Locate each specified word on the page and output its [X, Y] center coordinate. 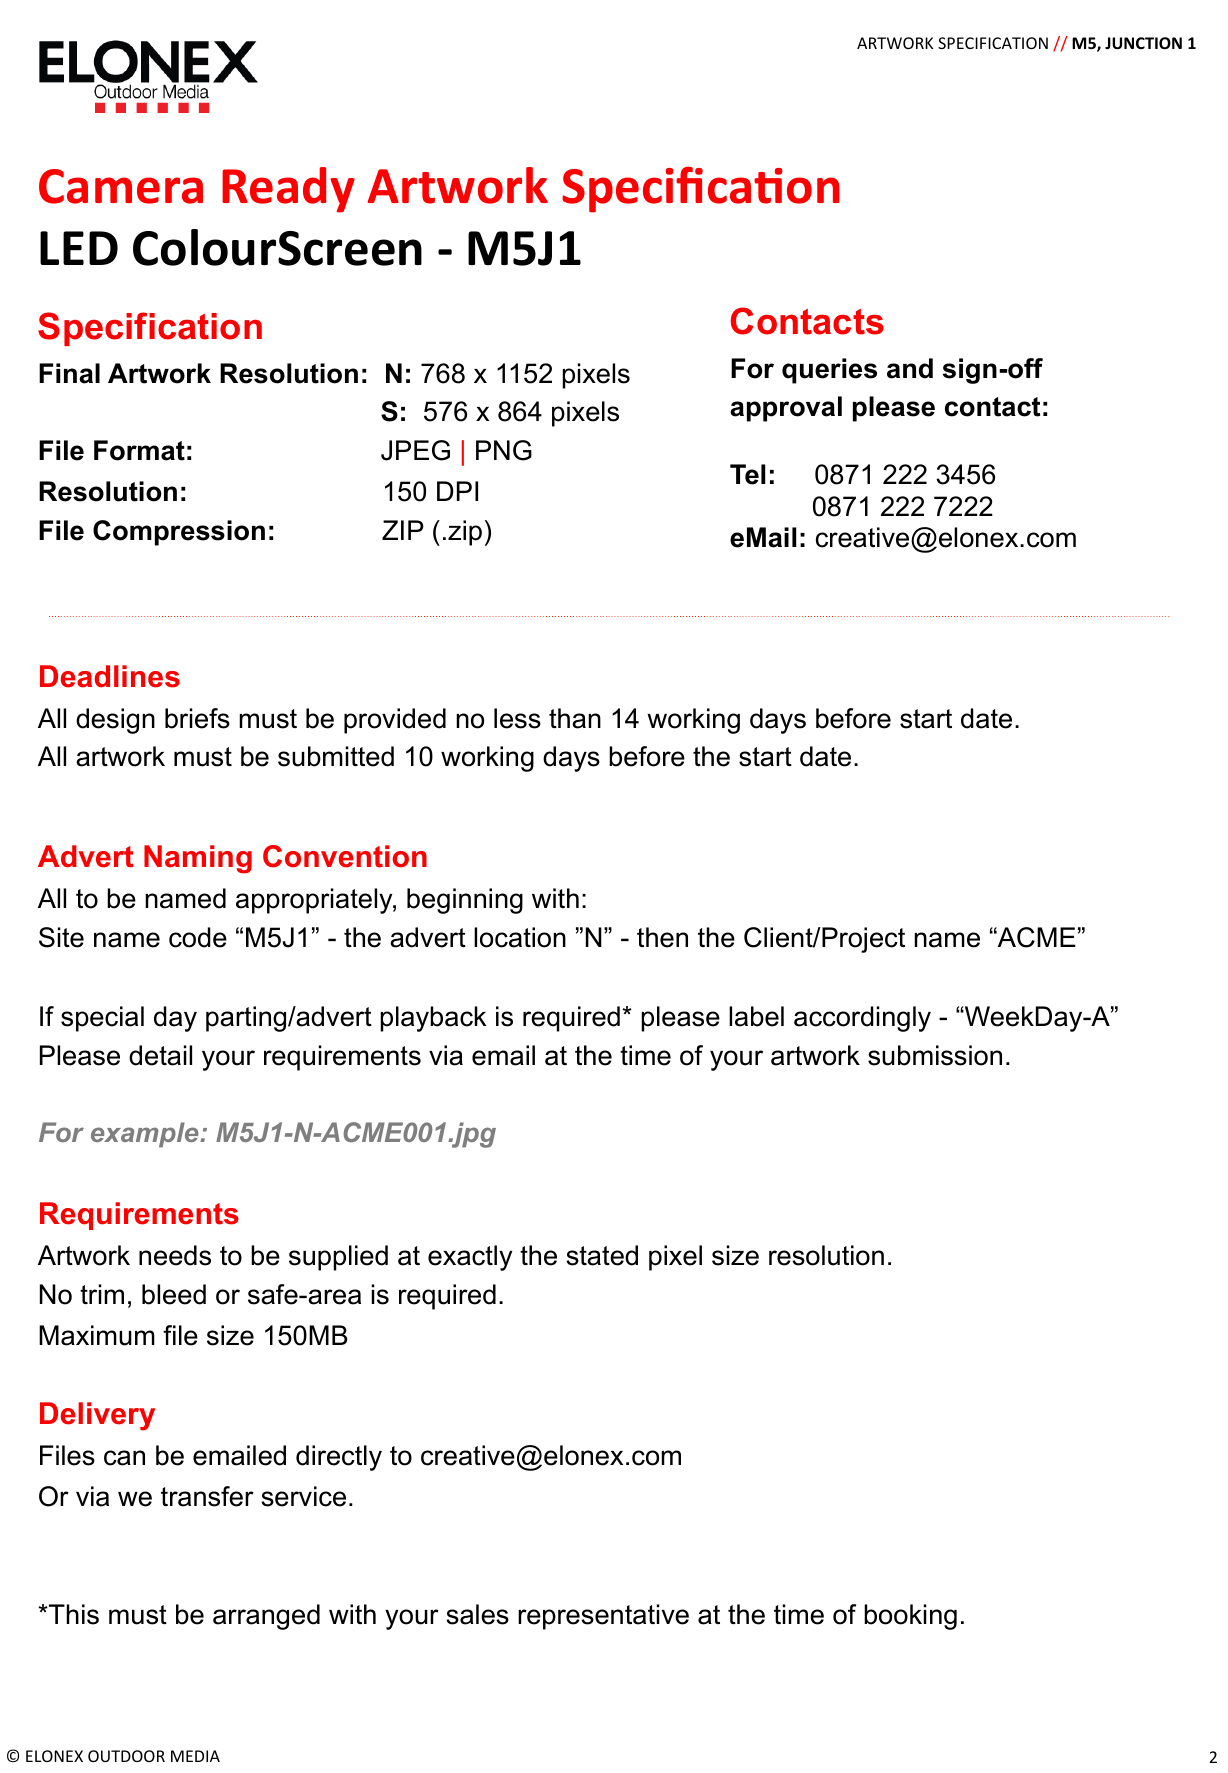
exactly [470, 1258]
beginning [465, 901]
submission [935, 1055]
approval [786, 409]
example [146, 1135]
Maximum [97, 1335]
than [575, 718]
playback [433, 1019]
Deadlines [110, 676]
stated [602, 1255]
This [73, 1614]
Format [139, 450]
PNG [504, 450]
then [662, 937]
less [517, 718]
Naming [198, 859]
